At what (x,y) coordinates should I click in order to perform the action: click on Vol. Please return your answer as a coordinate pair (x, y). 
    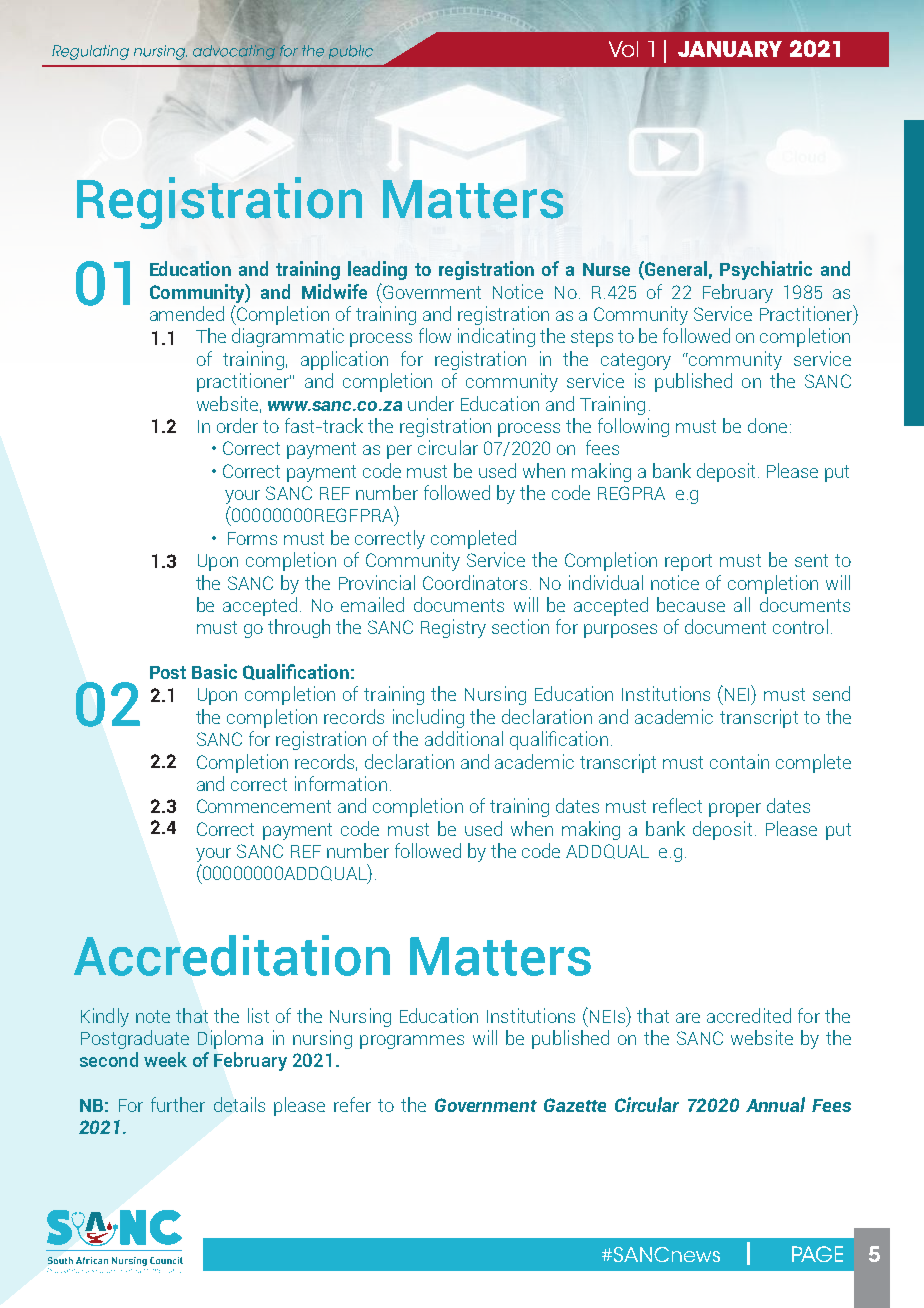
    Looking at the image, I should click on (623, 49).
